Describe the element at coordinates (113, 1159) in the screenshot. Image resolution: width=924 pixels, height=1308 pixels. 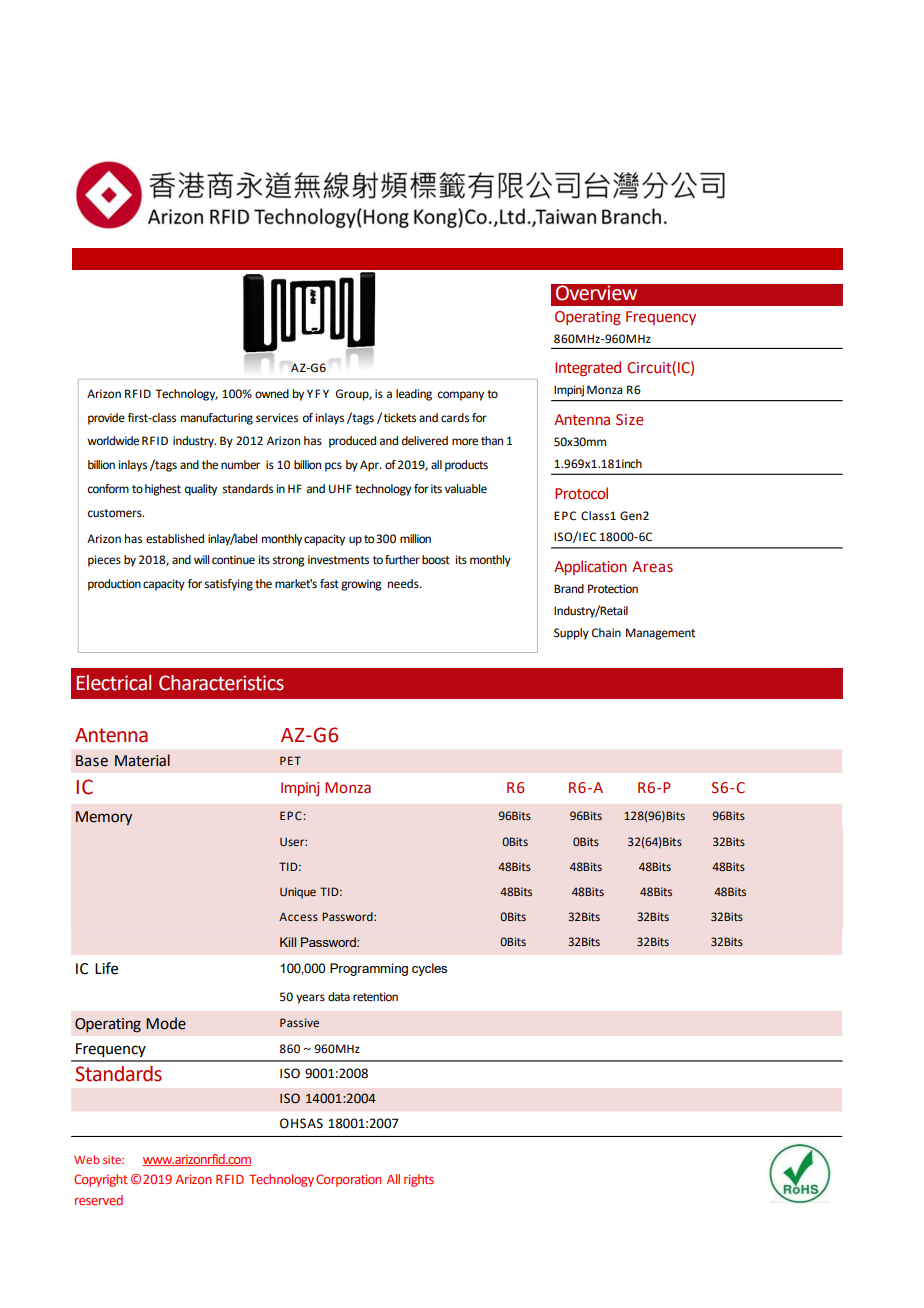
I see `site` at that location.
